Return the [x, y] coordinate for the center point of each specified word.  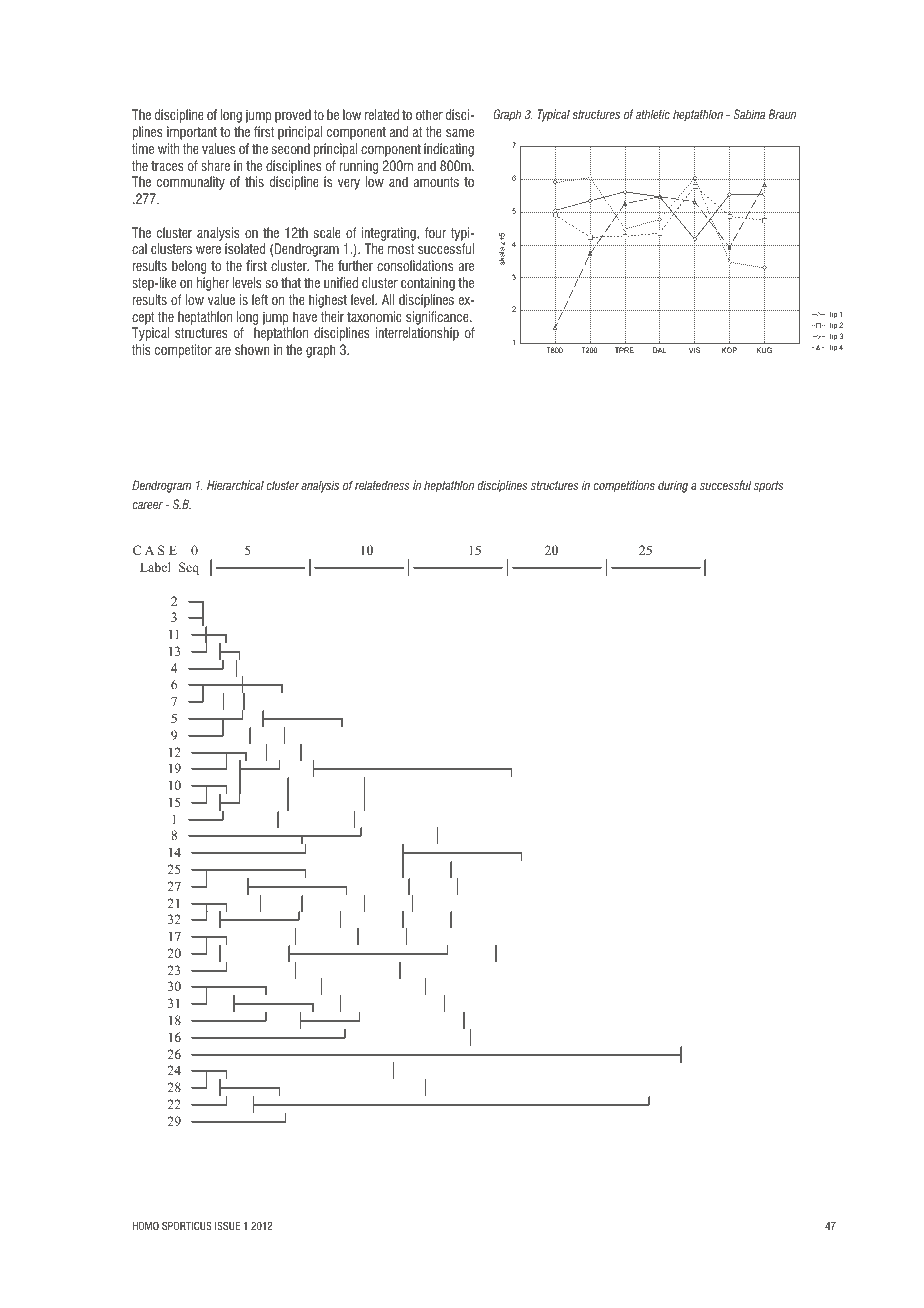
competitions [624, 486]
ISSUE [227, 1225]
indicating [449, 150]
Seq [189, 568]
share [215, 165]
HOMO [145, 1225]
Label [155, 567]
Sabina [749, 114]
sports [769, 487]
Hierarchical [235, 485]
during [673, 486]
